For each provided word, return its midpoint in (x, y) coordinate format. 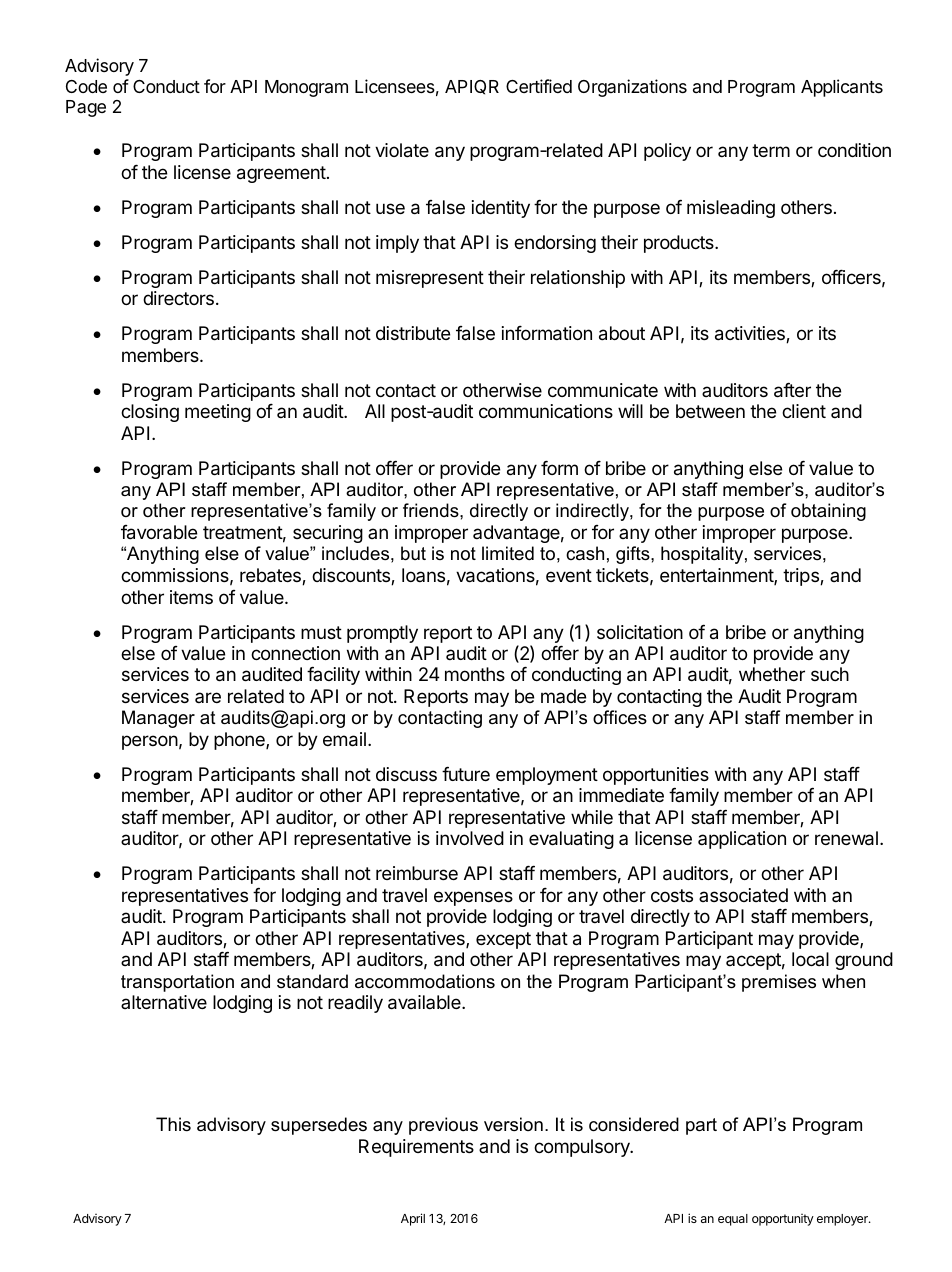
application (742, 840)
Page (86, 108)
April (413, 1219)
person (150, 742)
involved (470, 838)
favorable (159, 532)
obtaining (828, 512)
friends (432, 510)
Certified (539, 86)
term (771, 150)
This (173, 1124)
